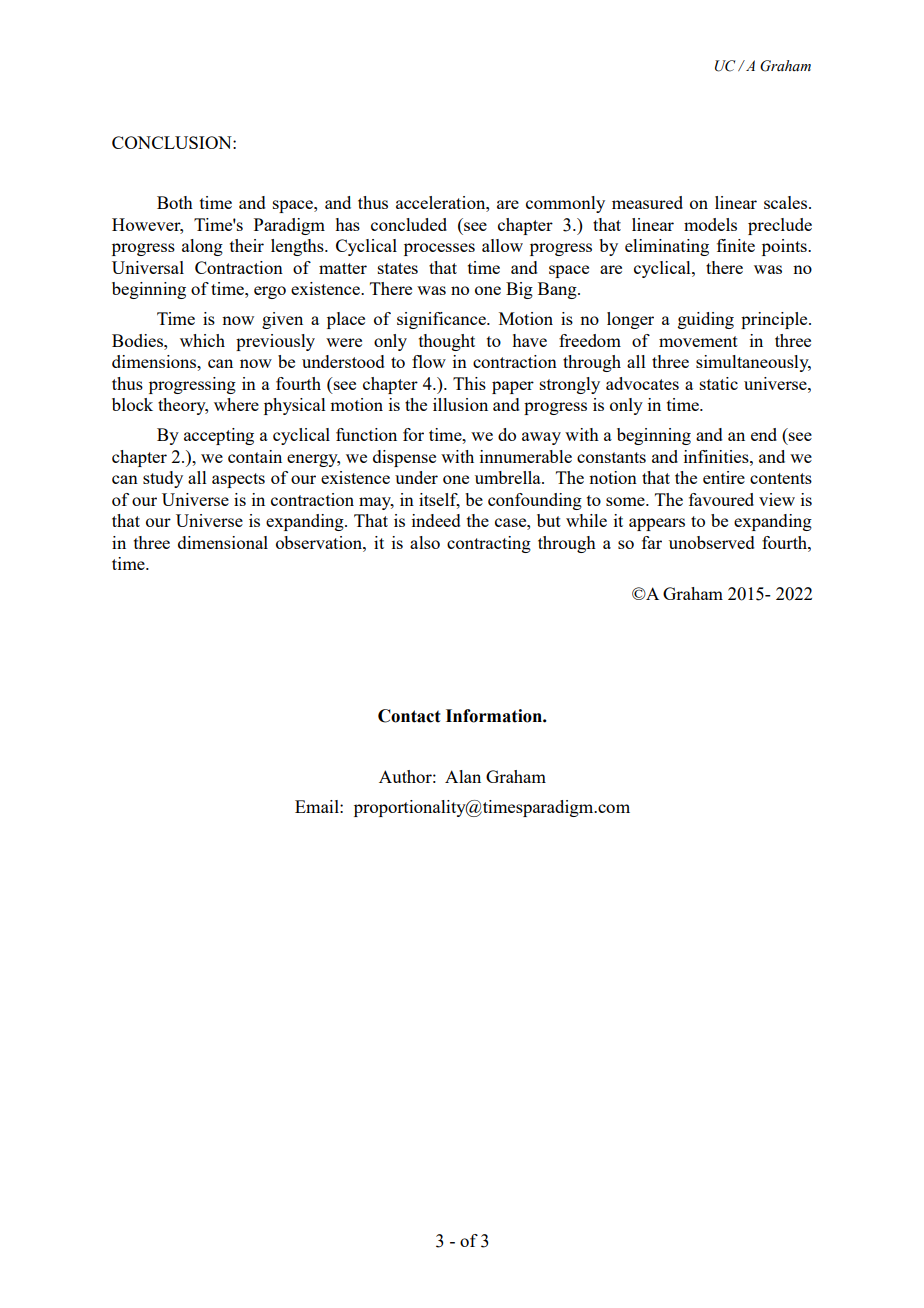 The height and width of the image is (1308, 924). Describe the element at coordinates (409, 716) in the image. I see `Contact` at that location.
